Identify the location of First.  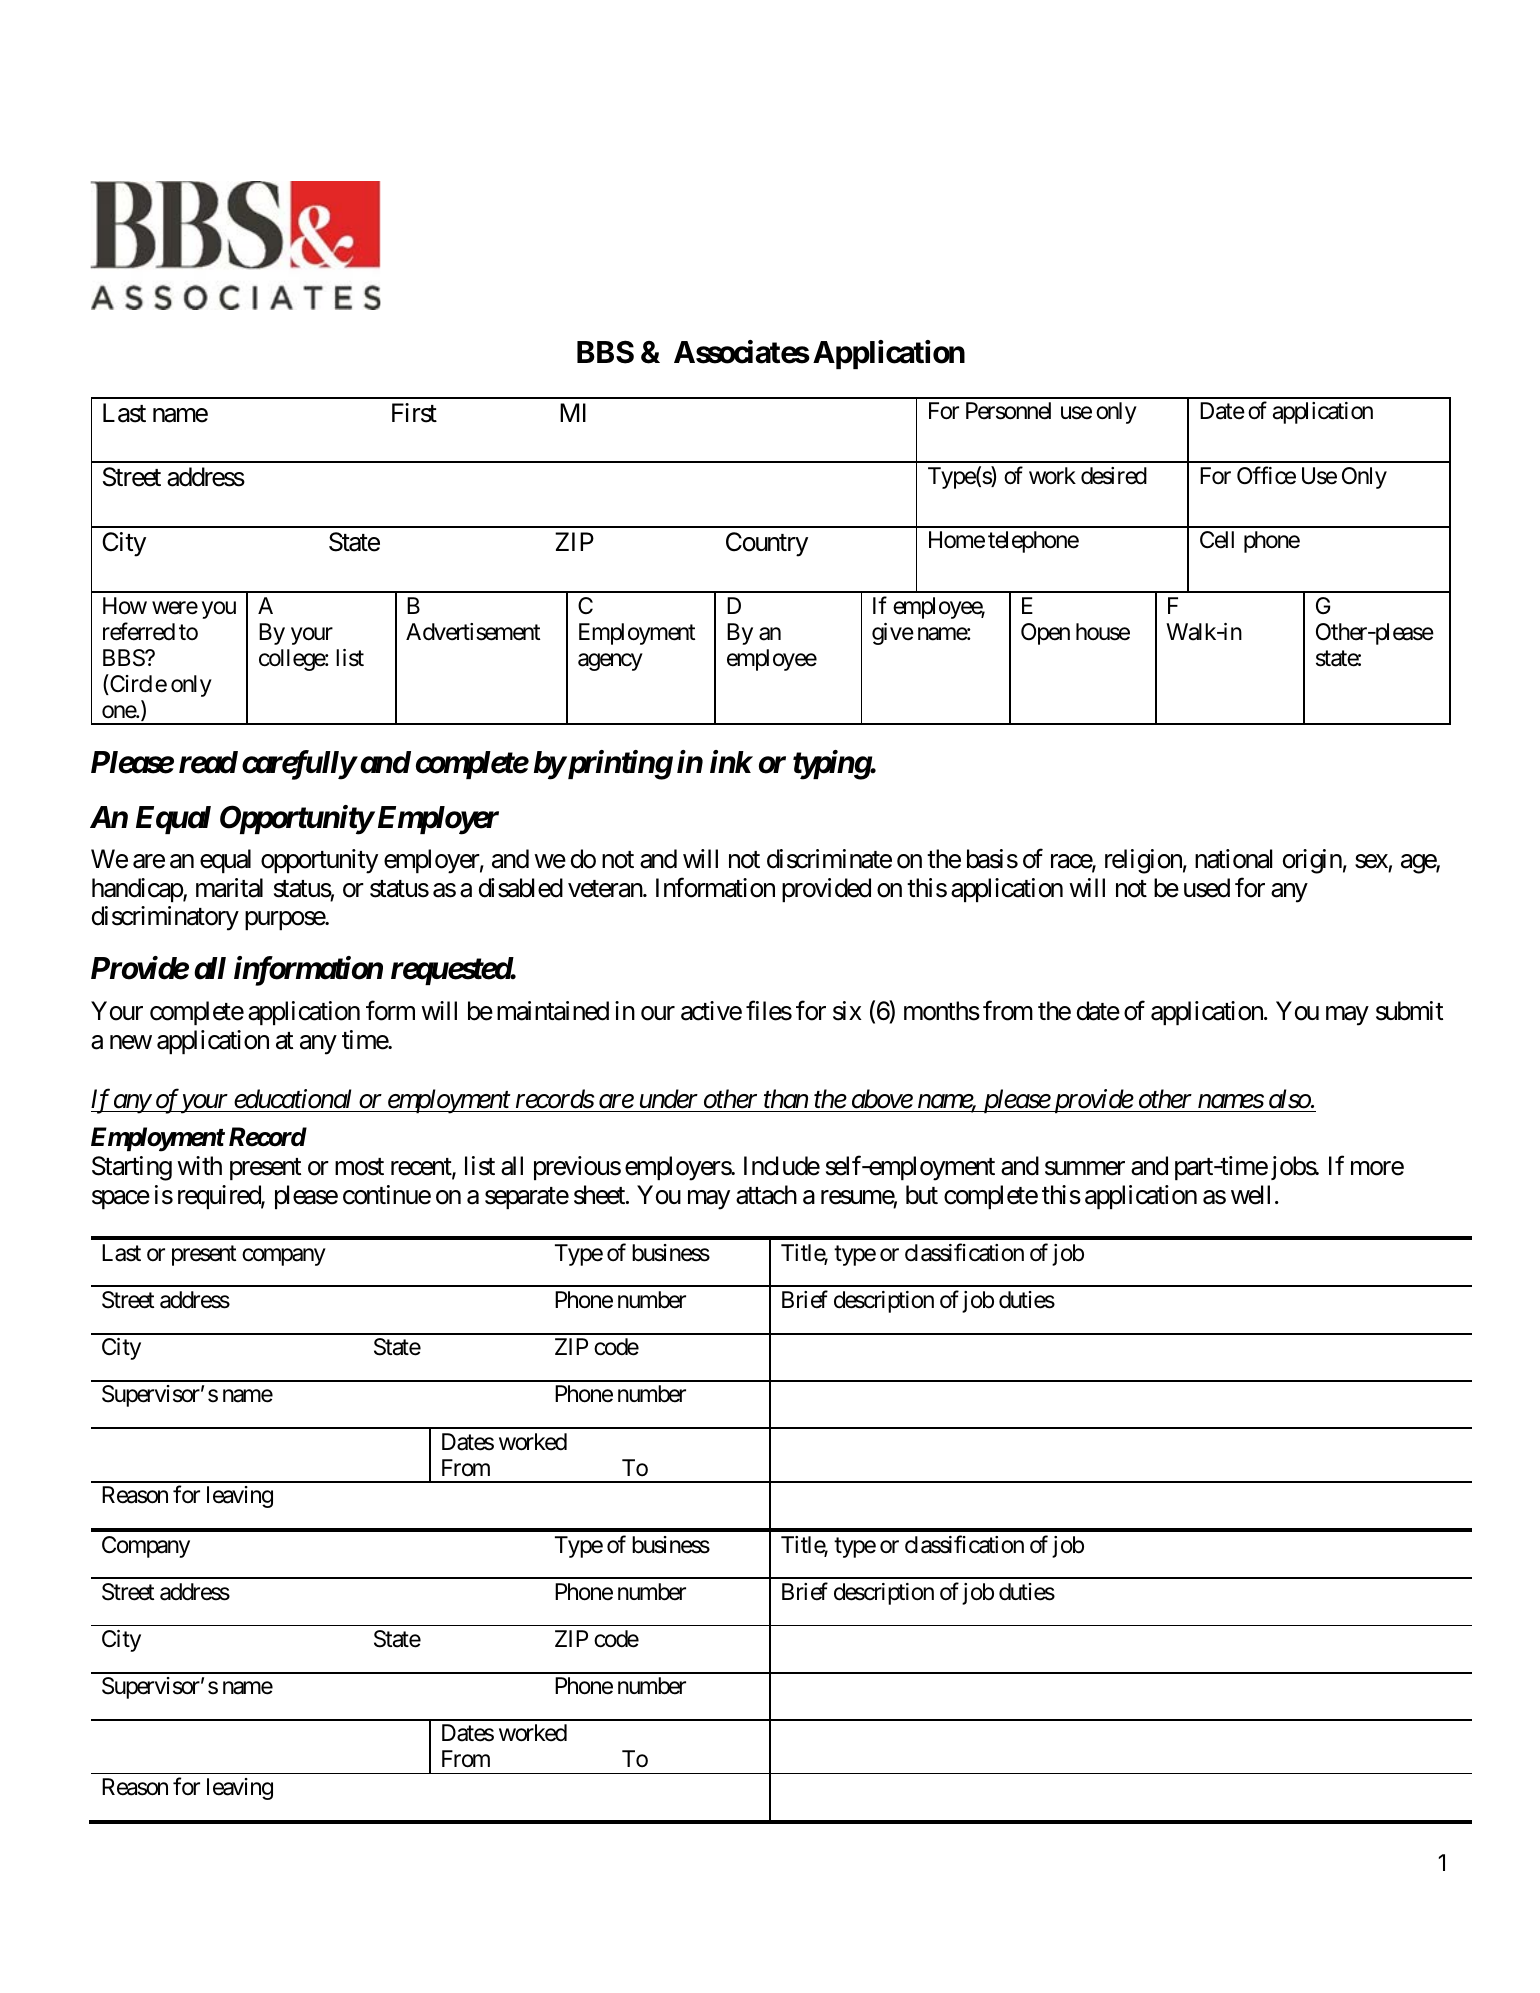
(414, 413).
